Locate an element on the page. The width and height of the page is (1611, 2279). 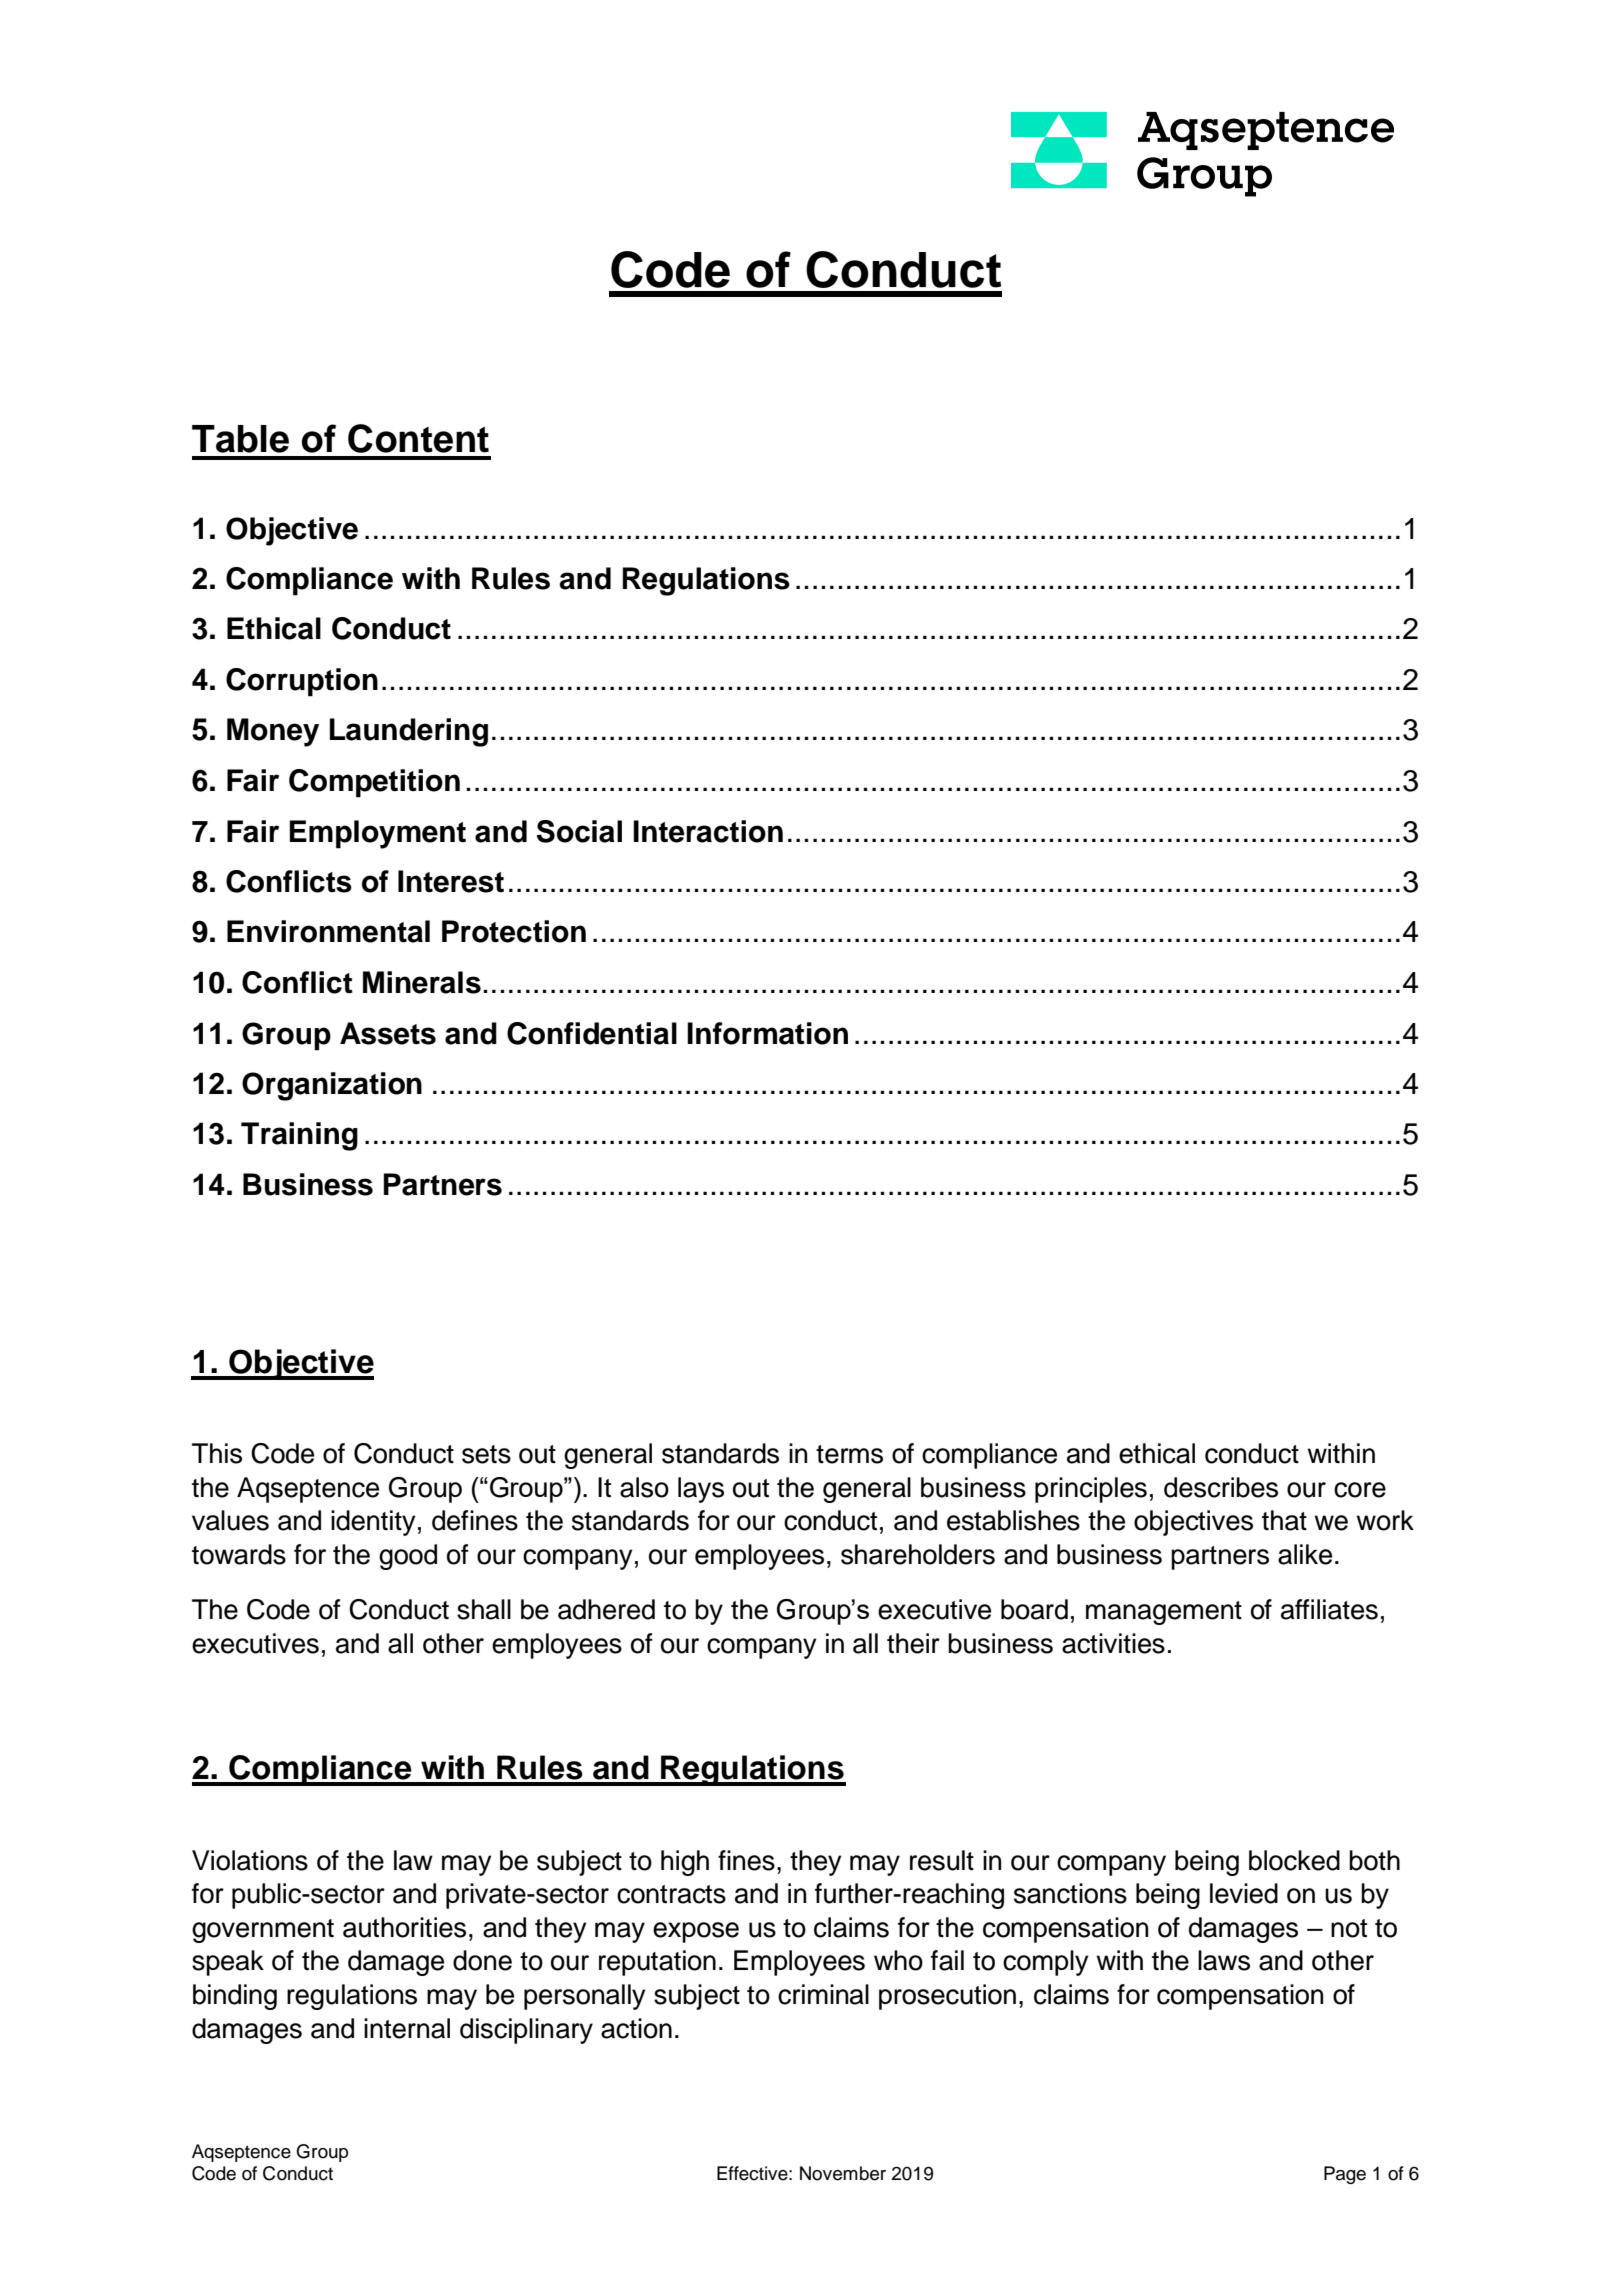
shall is located at coordinates (484, 1609).
